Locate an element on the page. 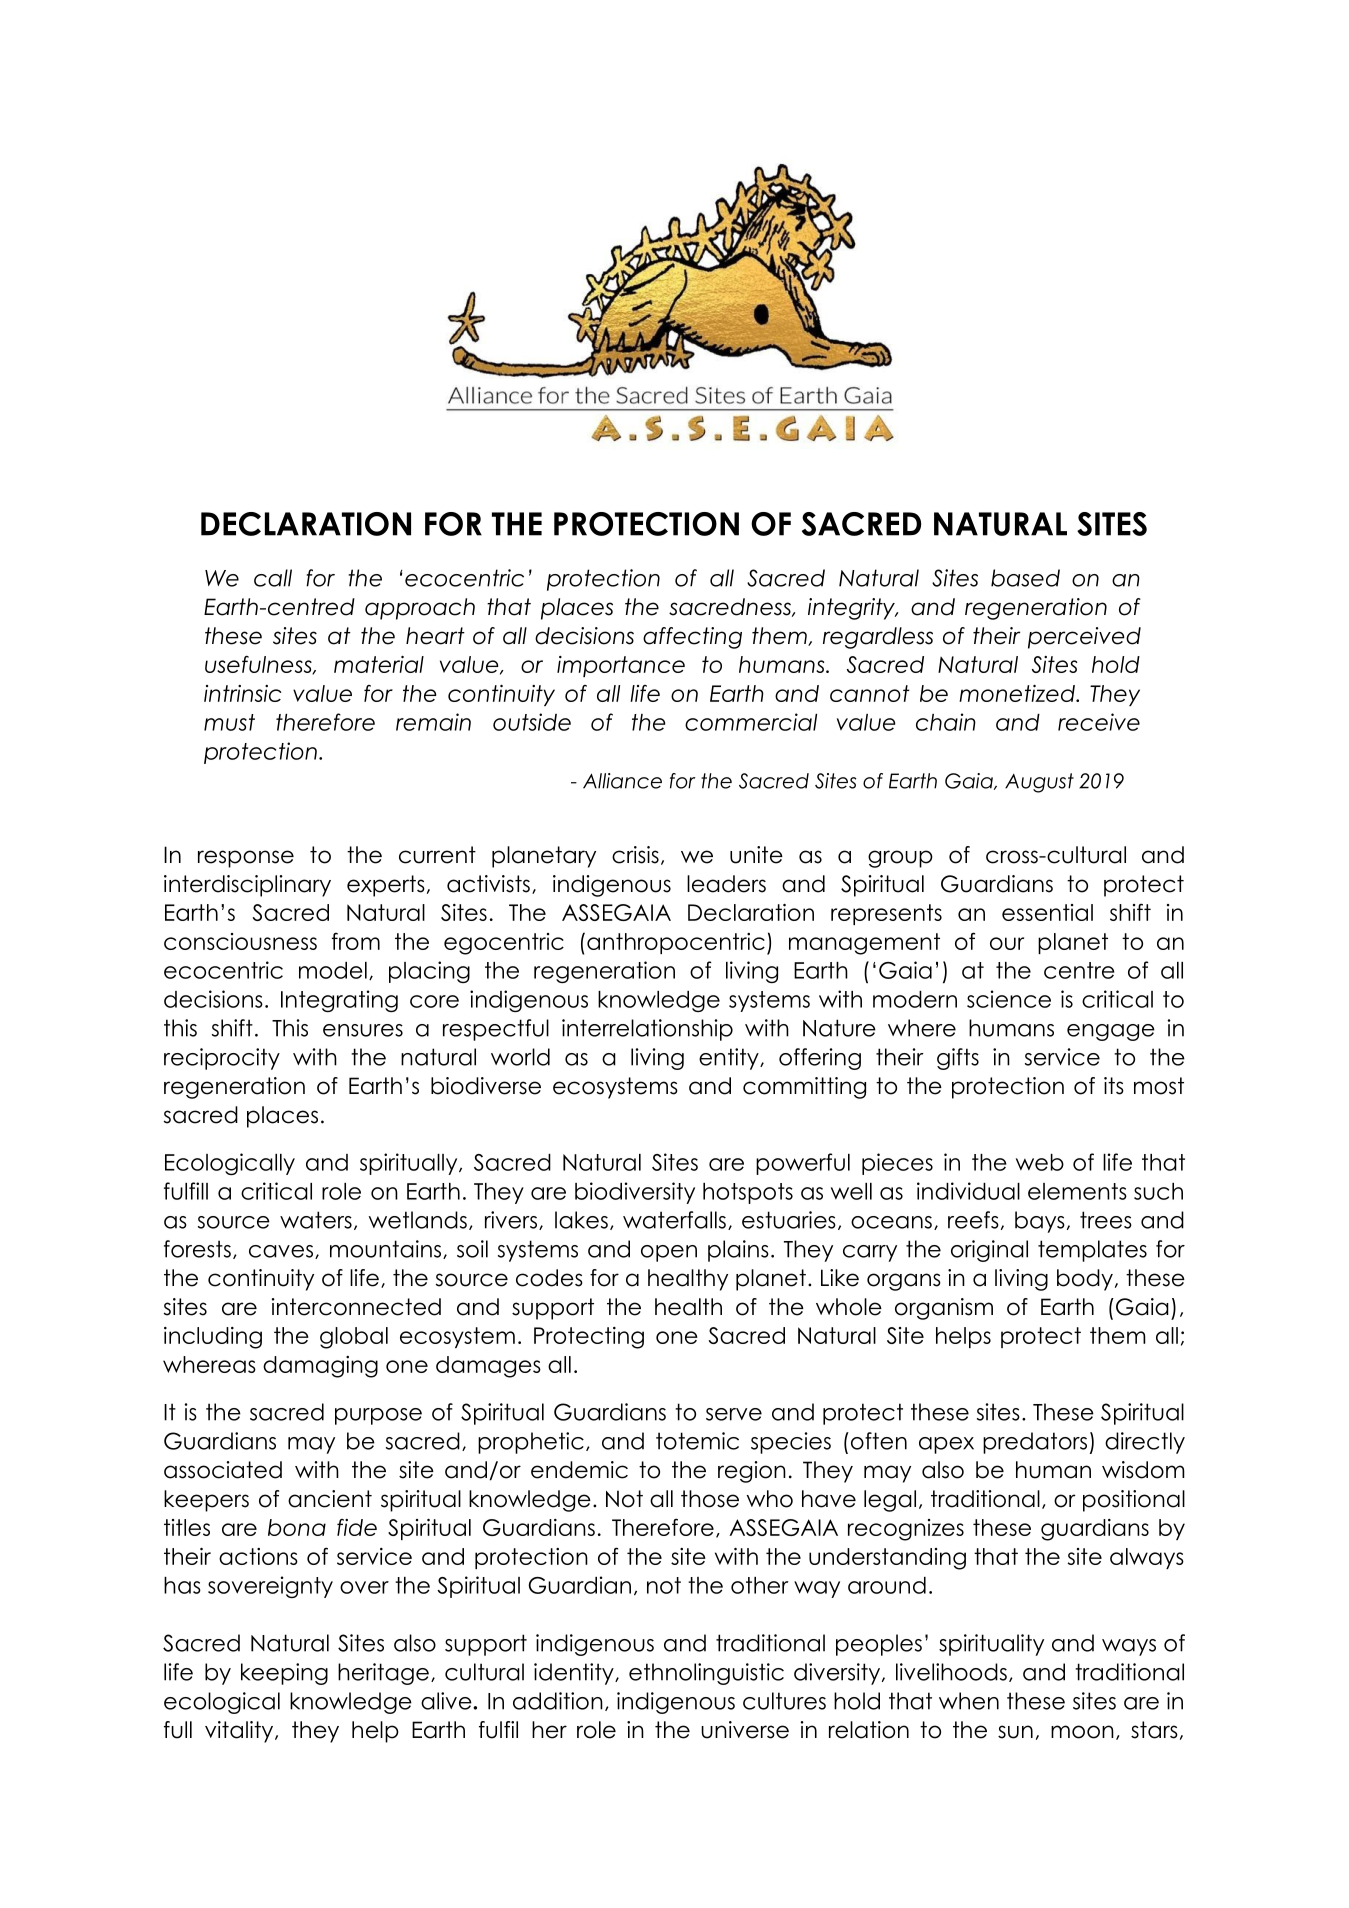 This page has width=1349, height=1908. purpose is located at coordinates (378, 1416).
